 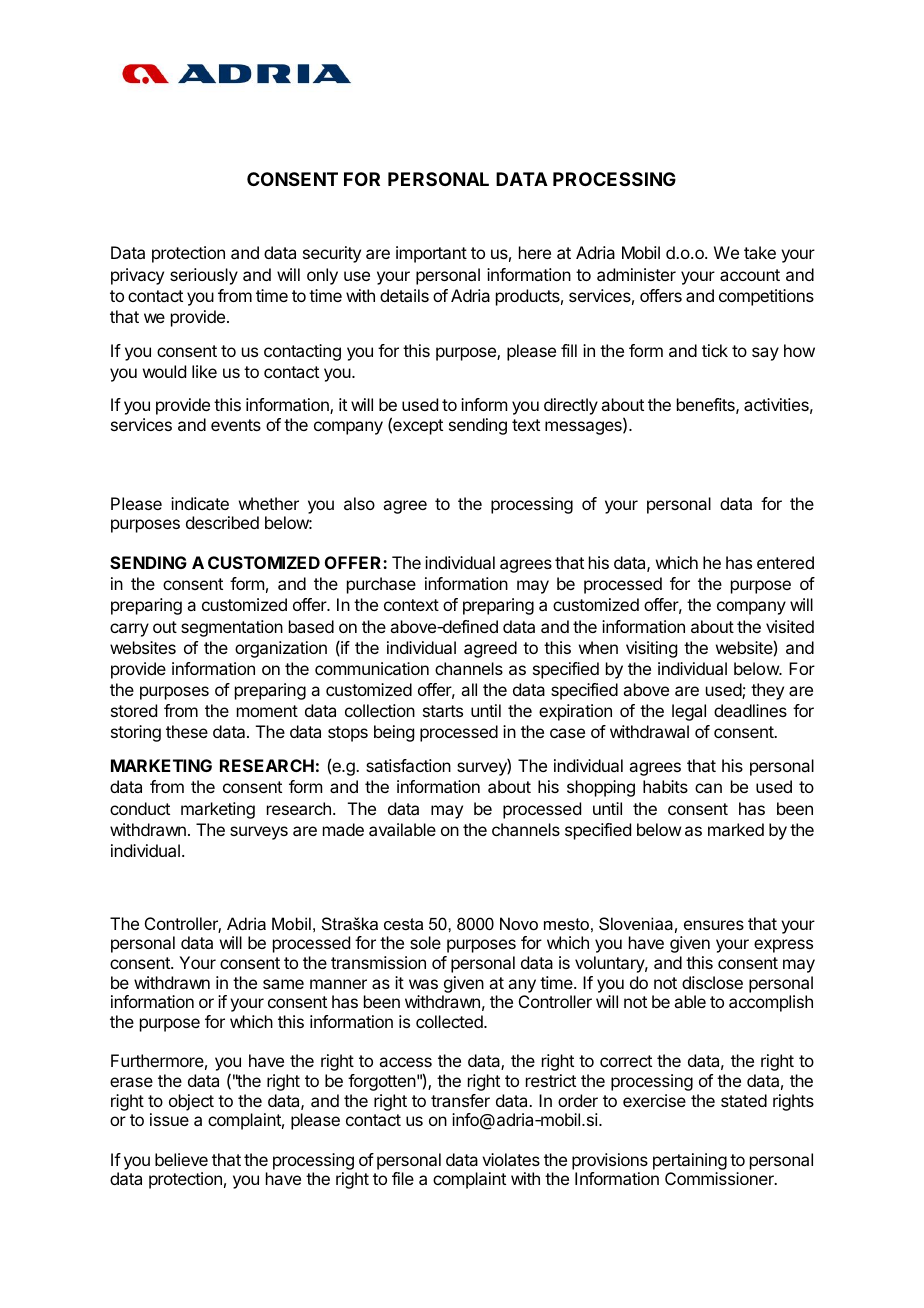 What do you see at coordinates (425, 942) in the document?
I see `sole` at bounding box center [425, 942].
